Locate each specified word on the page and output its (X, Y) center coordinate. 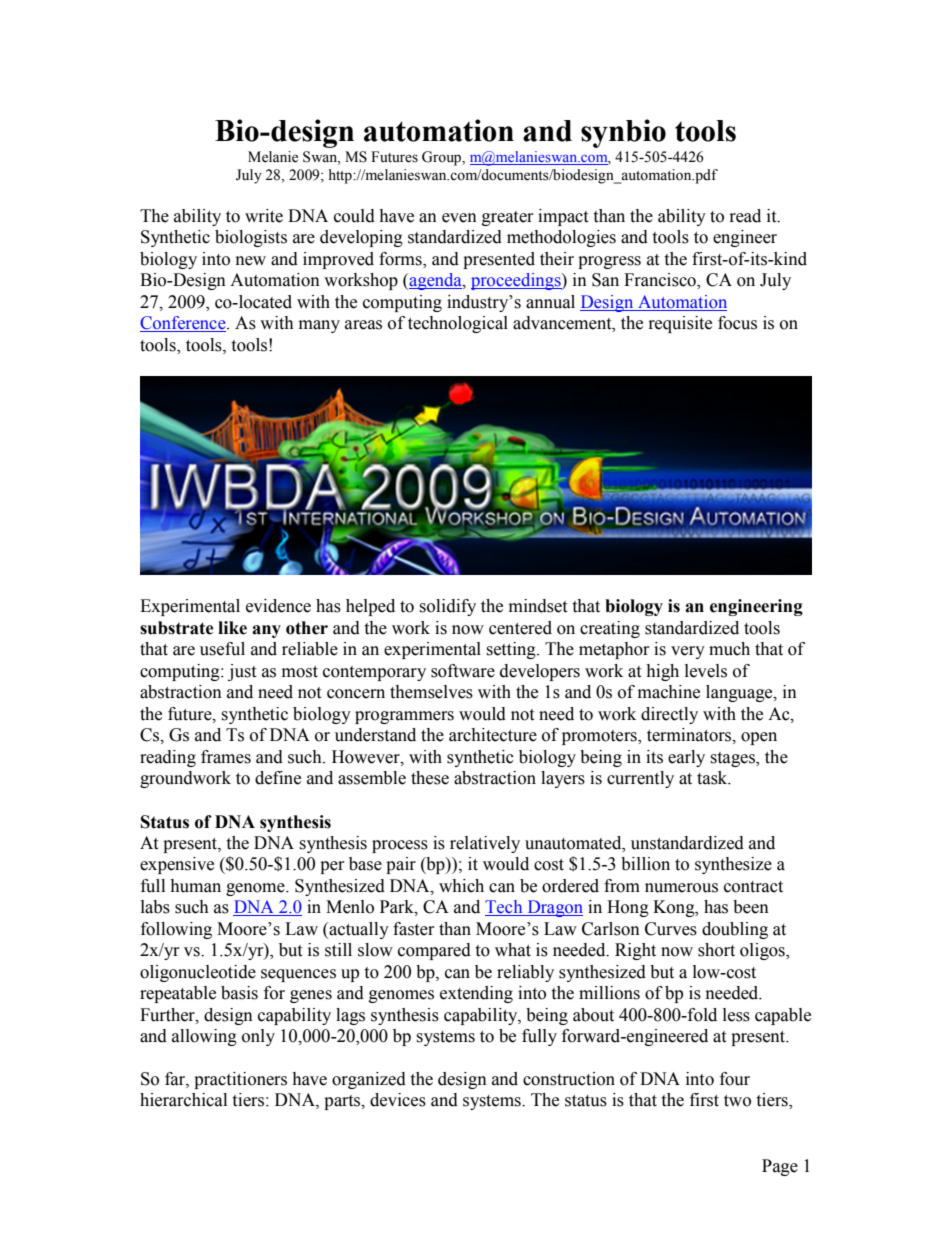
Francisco (661, 281)
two (737, 1101)
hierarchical (183, 1100)
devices (398, 1100)
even (459, 218)
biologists (251, 238)
